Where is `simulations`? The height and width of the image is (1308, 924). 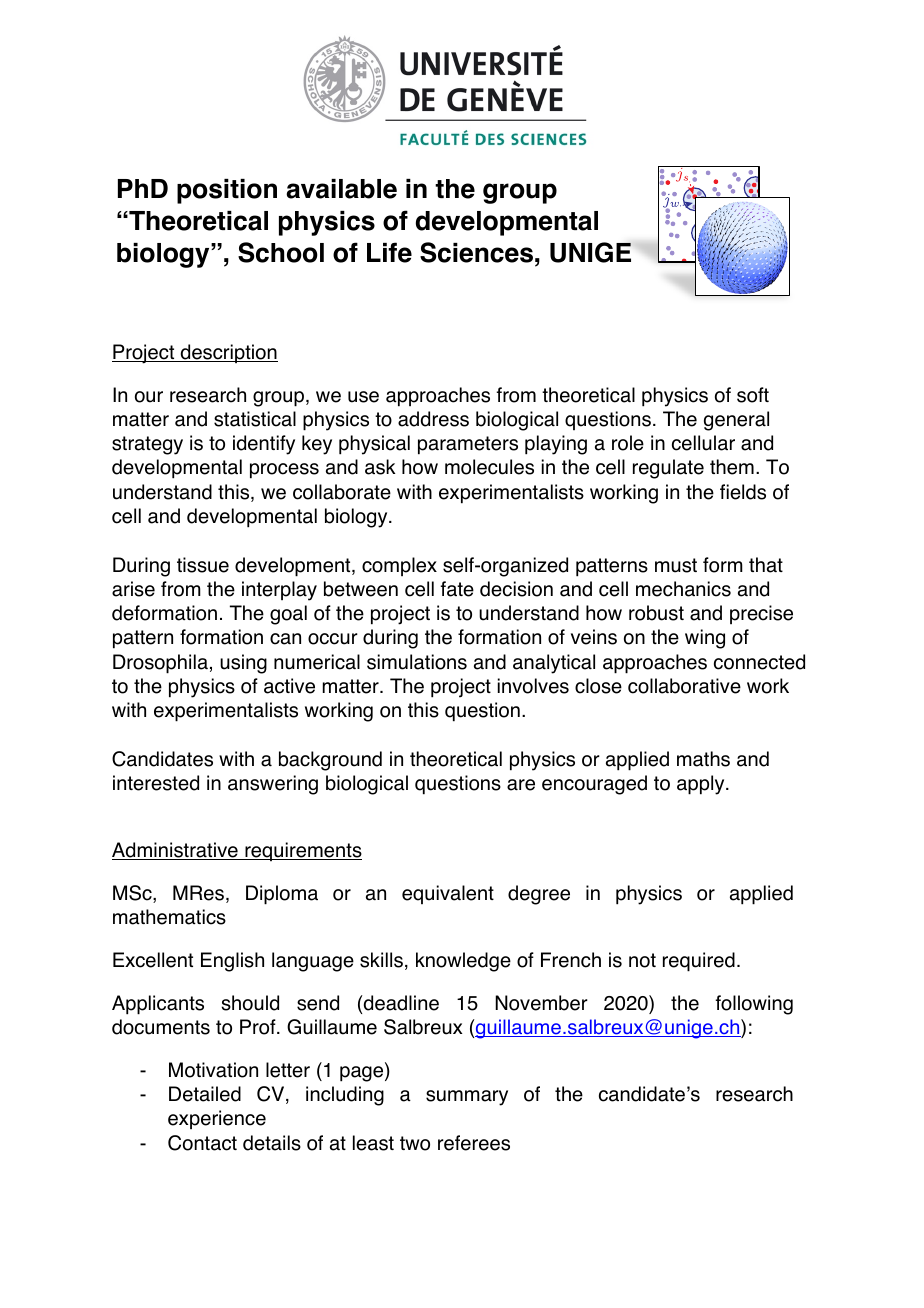 simulations is located at coordinates (417, 662).
